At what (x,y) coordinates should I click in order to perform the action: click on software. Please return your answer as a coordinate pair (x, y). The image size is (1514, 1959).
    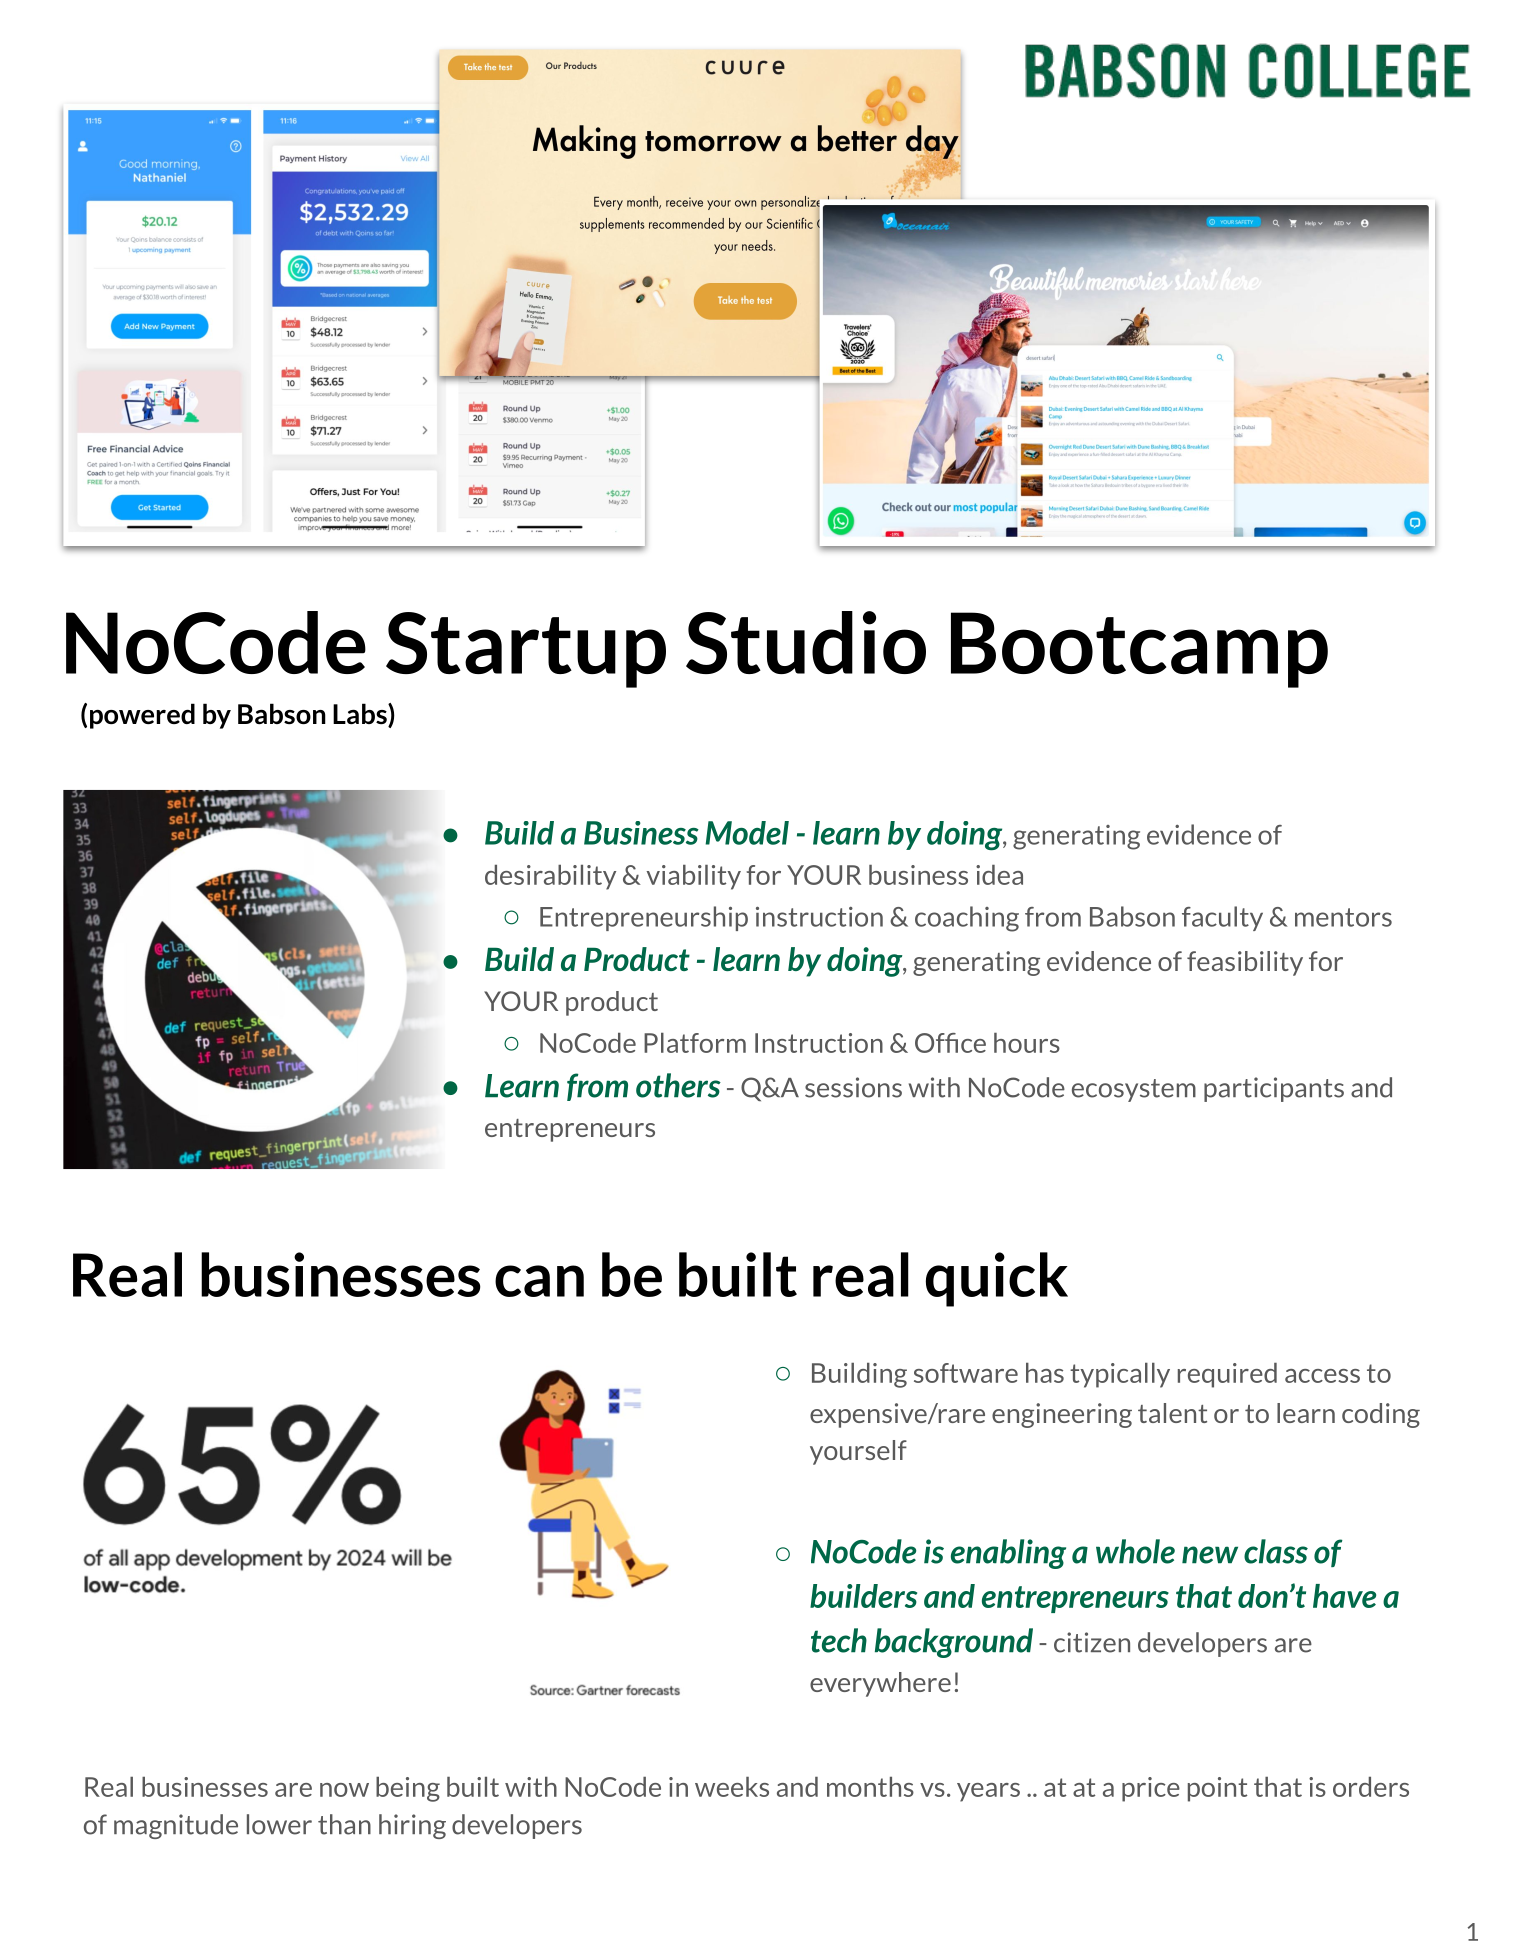
    Looking at the image, I should click on (966, 1373).
